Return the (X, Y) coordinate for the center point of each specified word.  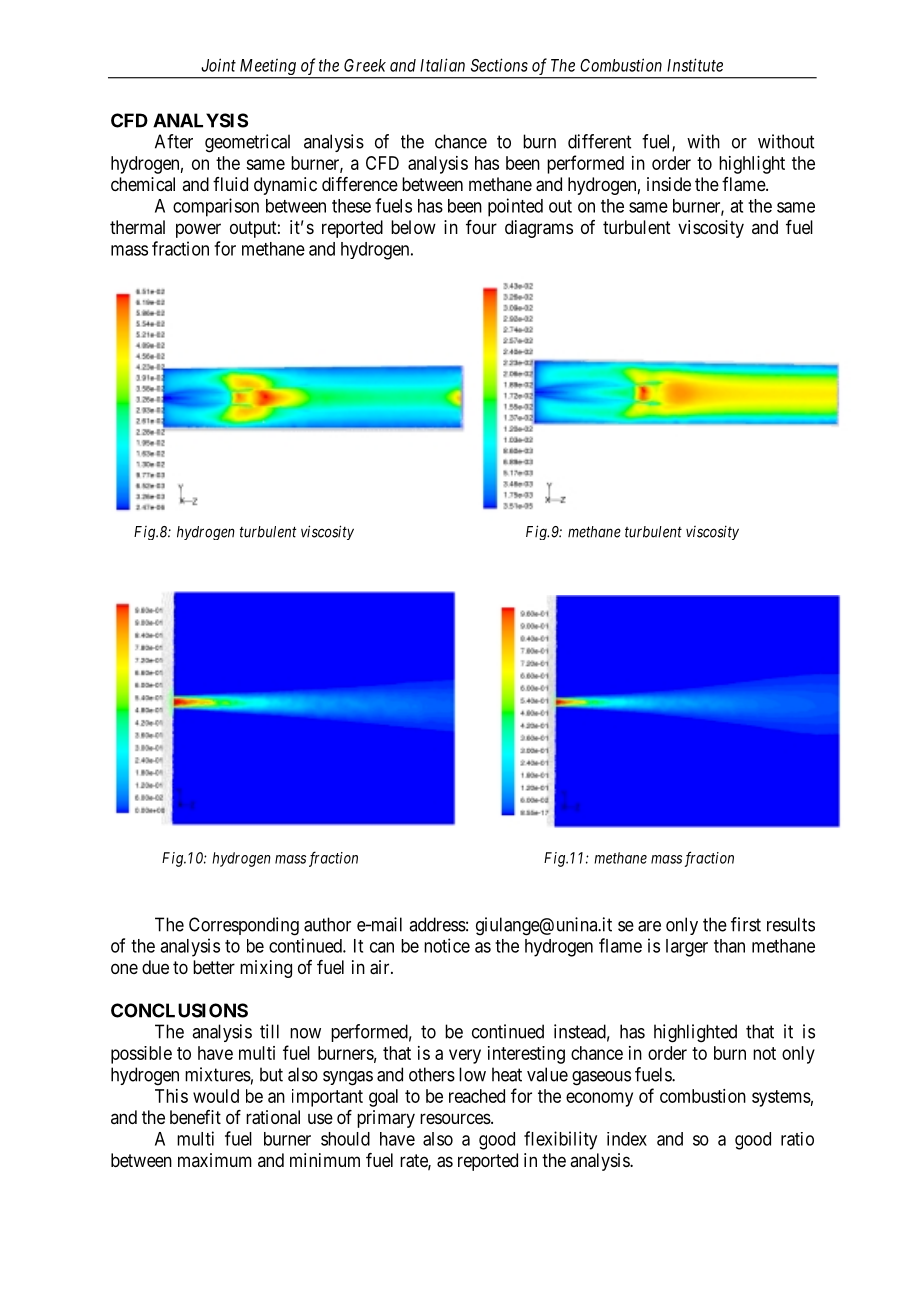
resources (455, 1118)
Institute (695, 65)
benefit (195, 1117)
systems (781, 1098)
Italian (442, 65)
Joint (218, 65)
